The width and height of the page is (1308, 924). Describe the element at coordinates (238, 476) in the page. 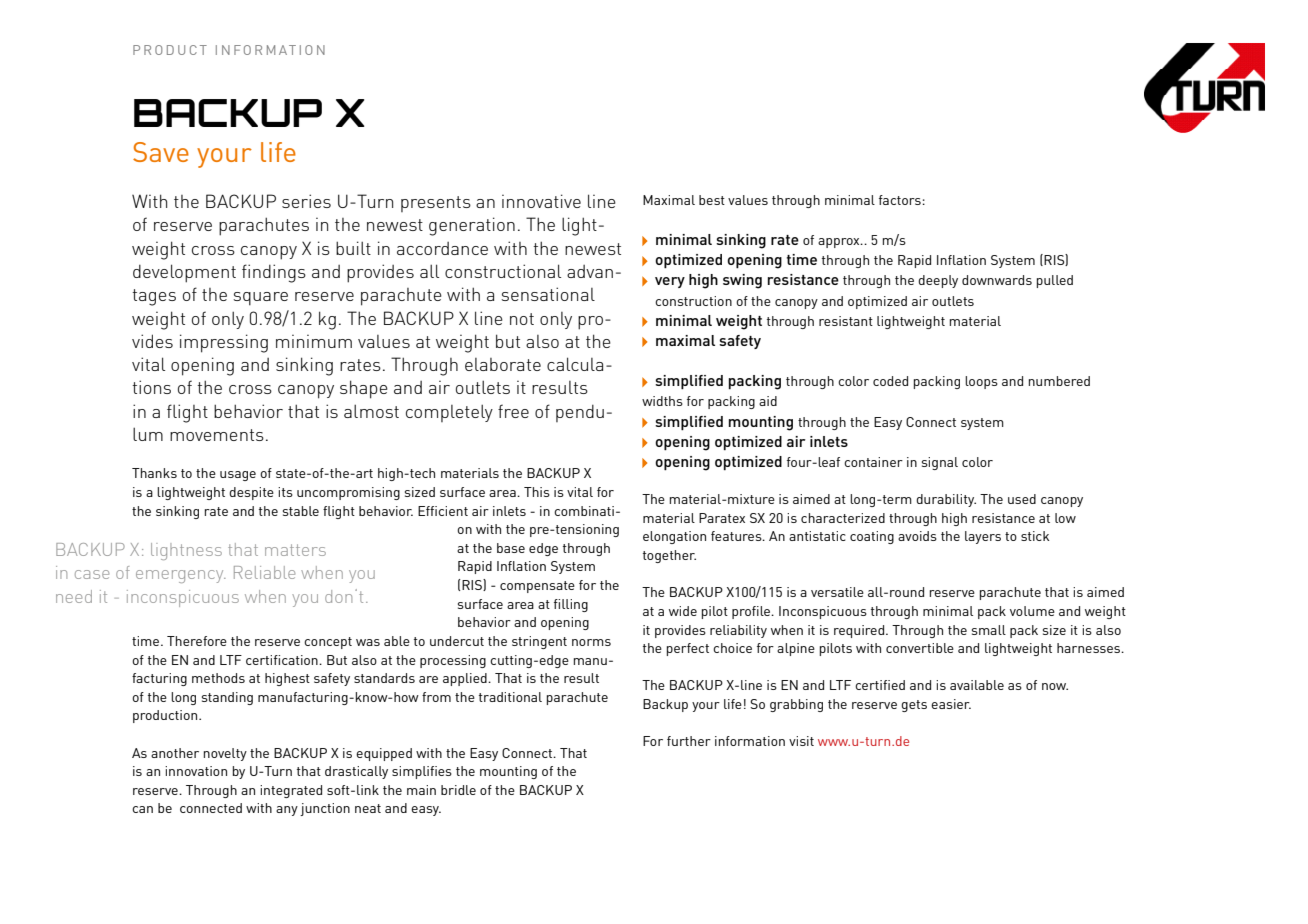

I see `usage` at that location.
